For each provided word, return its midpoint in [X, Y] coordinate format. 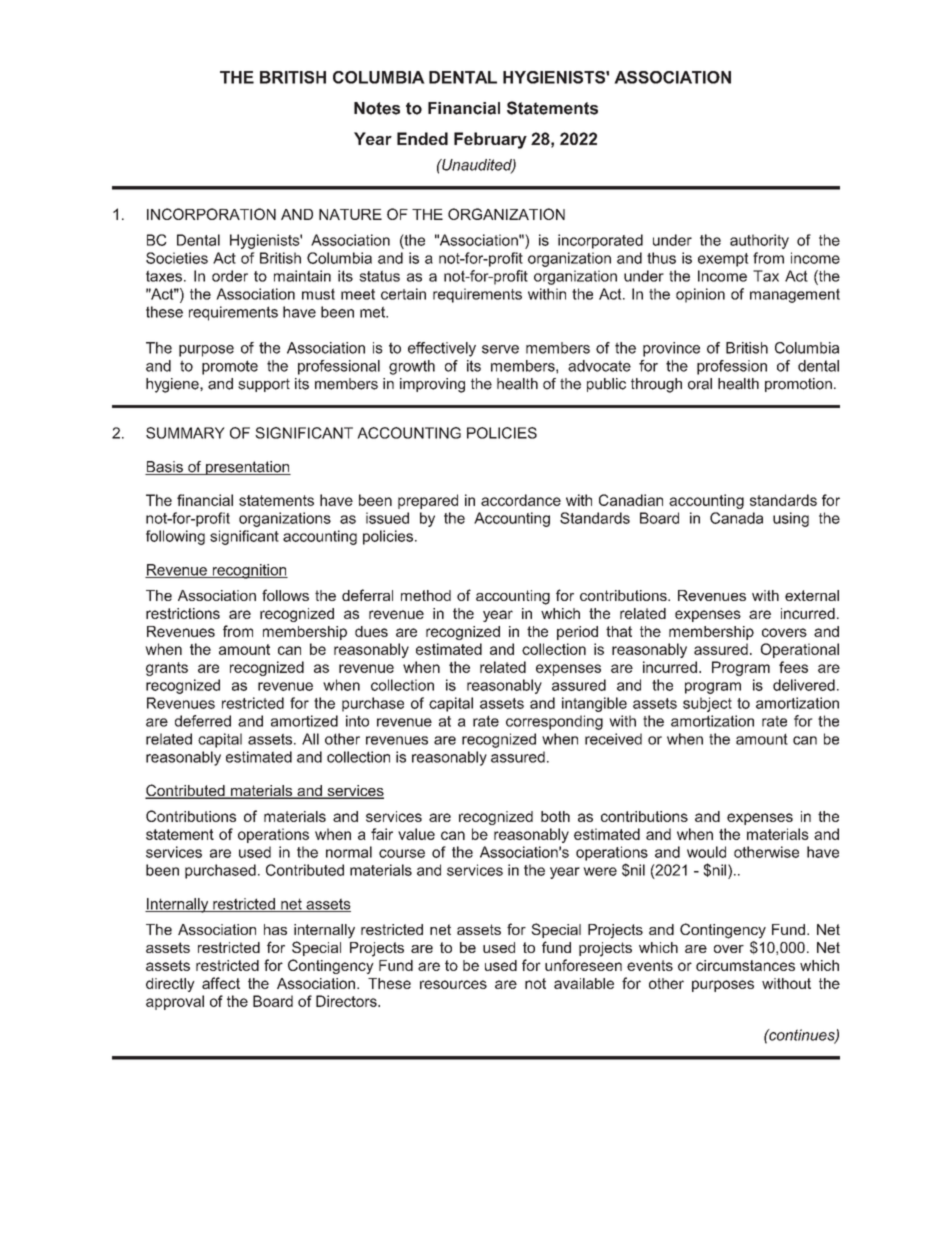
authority [759, 241]
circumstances [745, 965]
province [671, 349]
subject [707, 704]
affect [221, 983]
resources [453, 984]
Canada [736, 518]
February [490, 140]
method [426, 595]
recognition [249, 571]
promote [230, 367]
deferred [203, 721]
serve [500, 349]
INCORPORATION [211, 214]
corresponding [554, 722]
